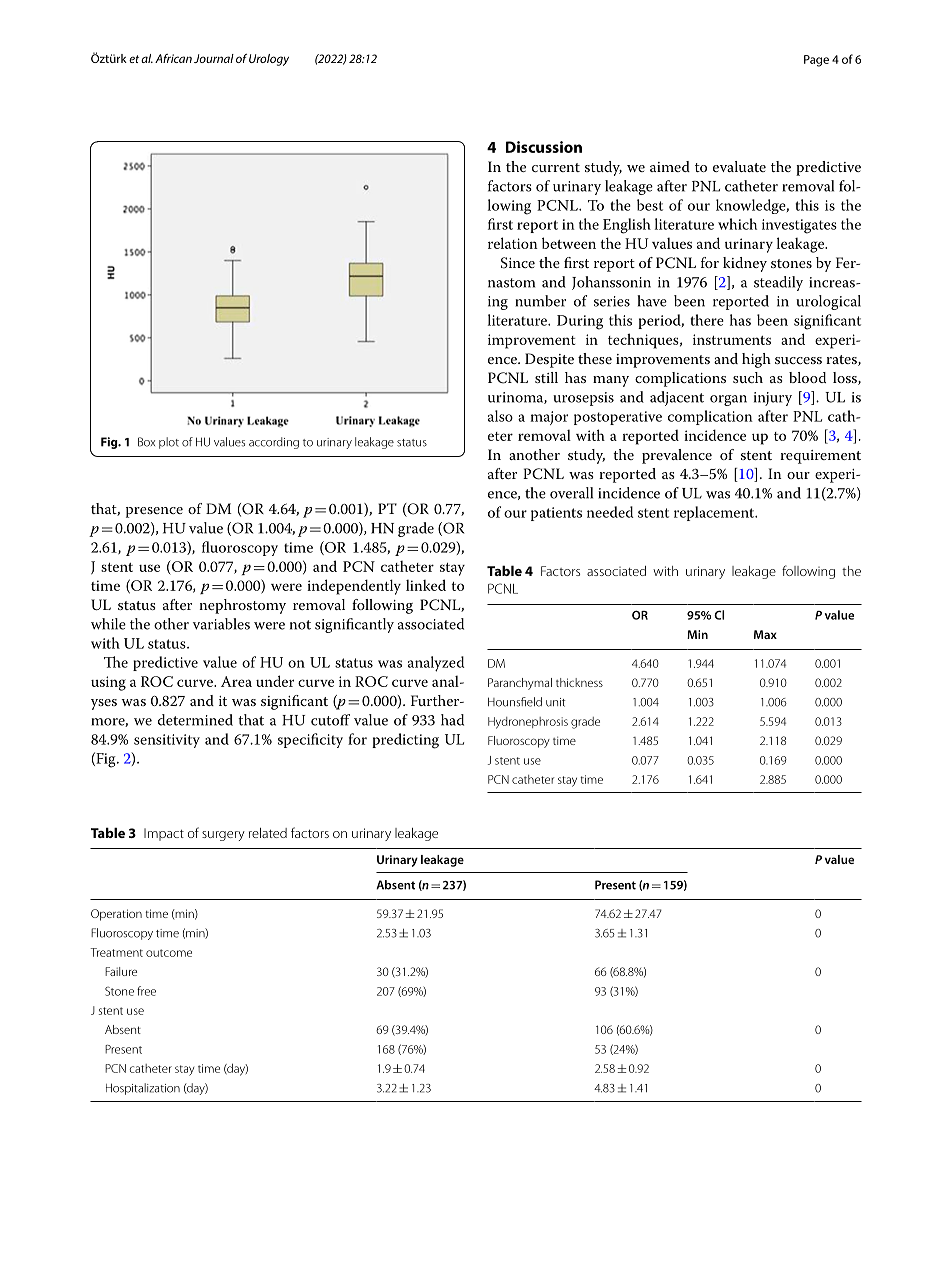  Describe the element at coordinates (816, 61) in the page. I see `Page` at that location.
